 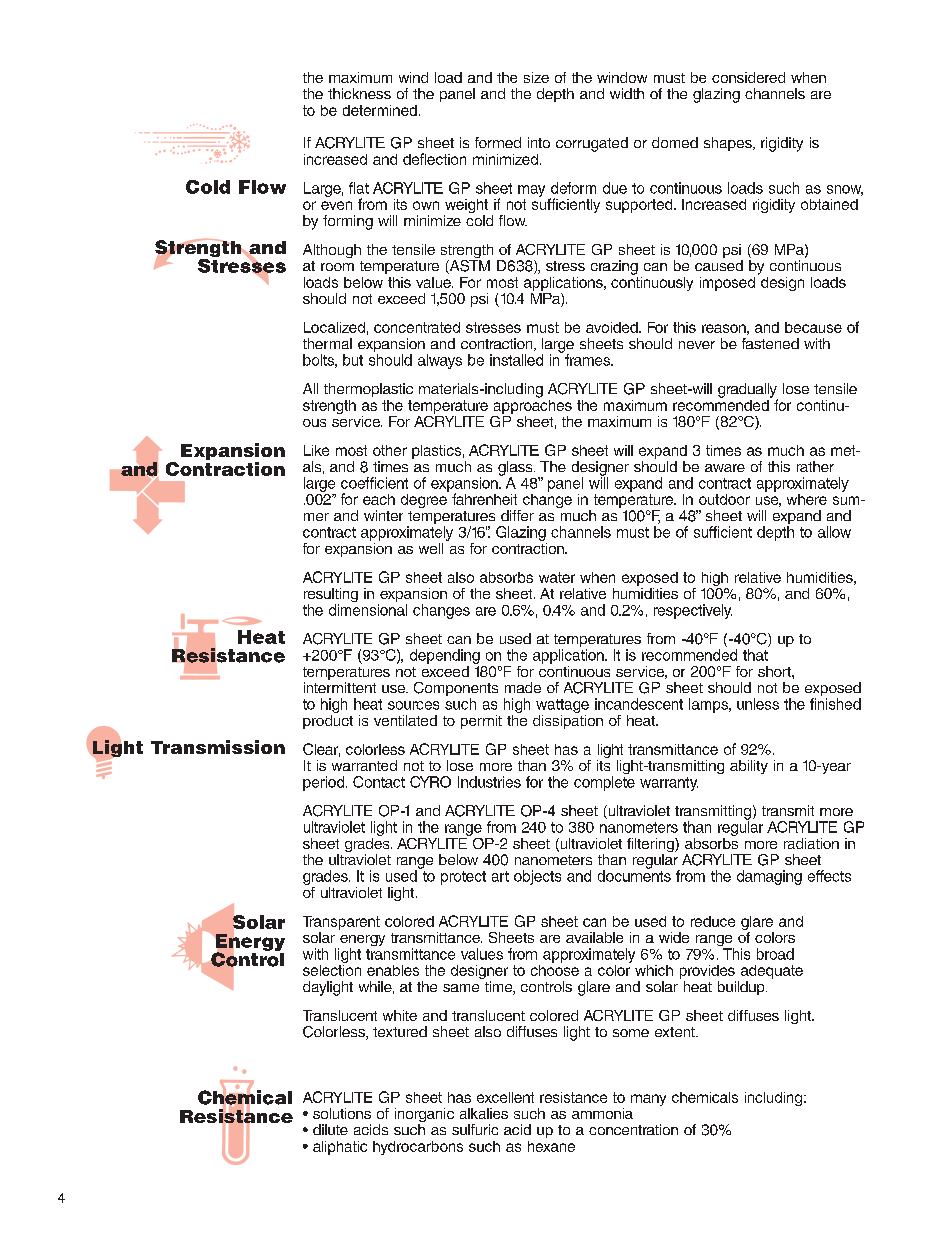 What do you see at coordinates (331, 596) in the document?
I see `resulting` at bounding box center [331, 596].
